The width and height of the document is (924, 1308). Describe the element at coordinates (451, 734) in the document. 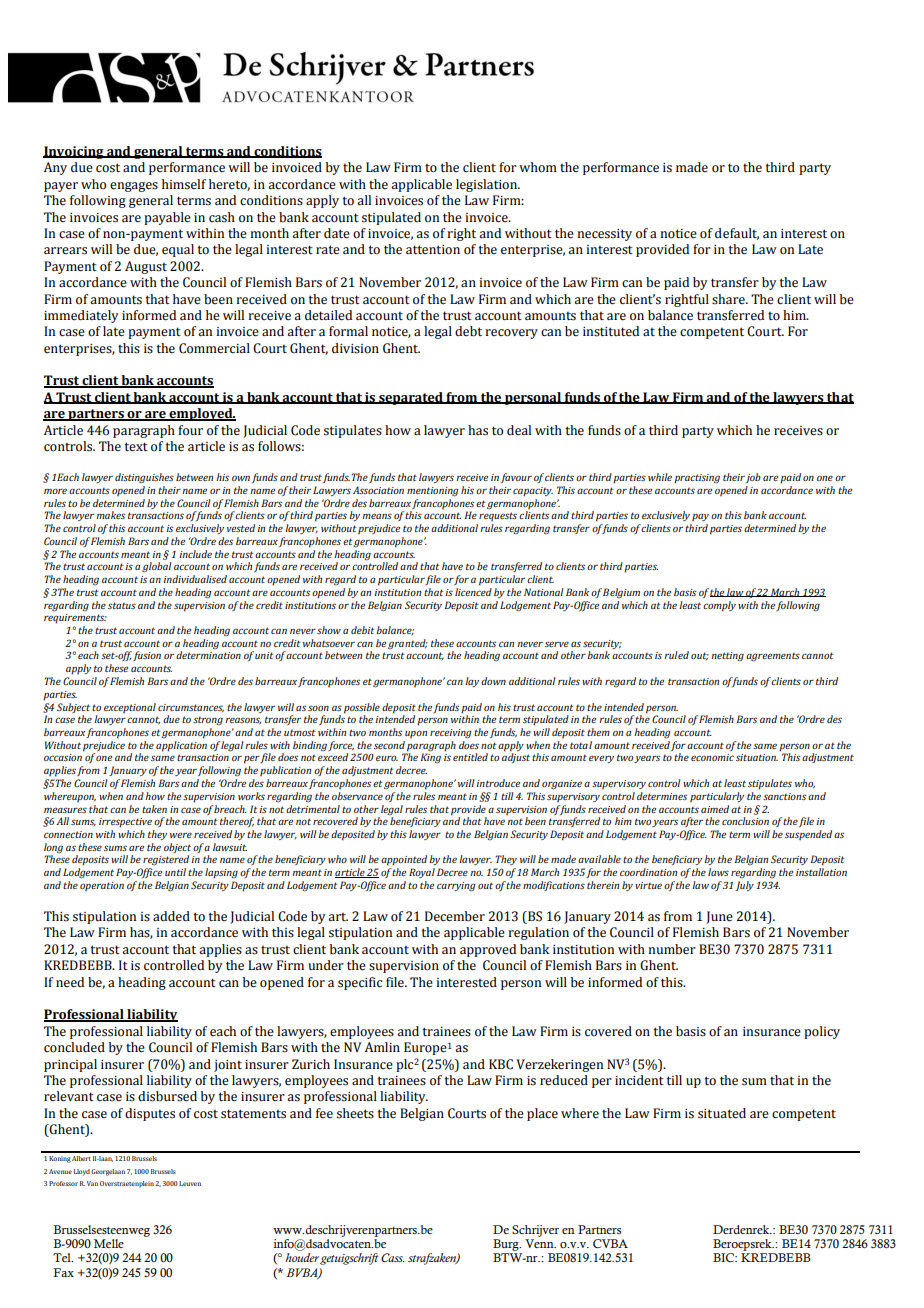

I see `receiving` at that location.
